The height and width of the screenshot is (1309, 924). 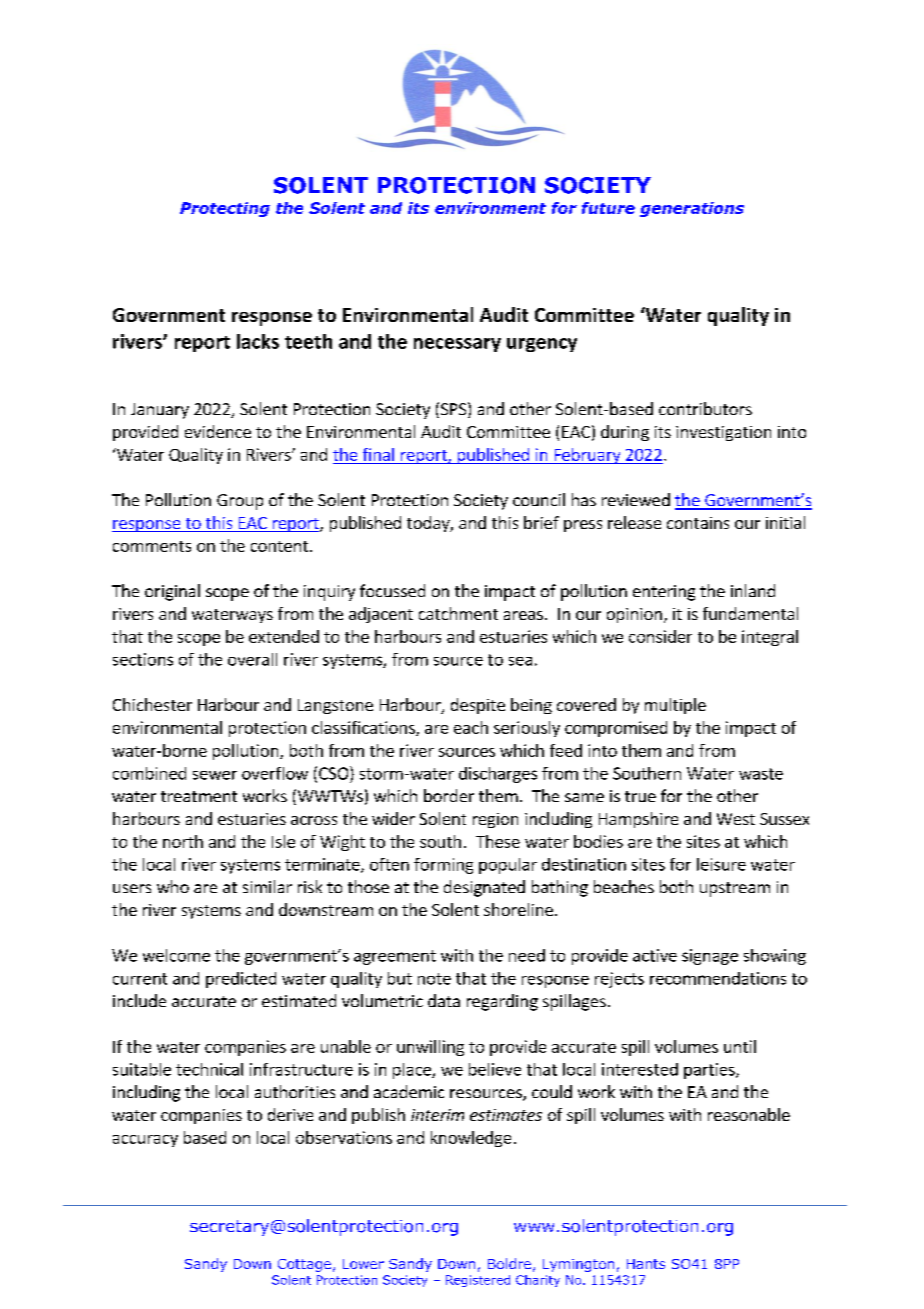 What do you see at coordinates (225, 209) in the screenshot?
I see `Protecting` at bounding box center [225, 209].
